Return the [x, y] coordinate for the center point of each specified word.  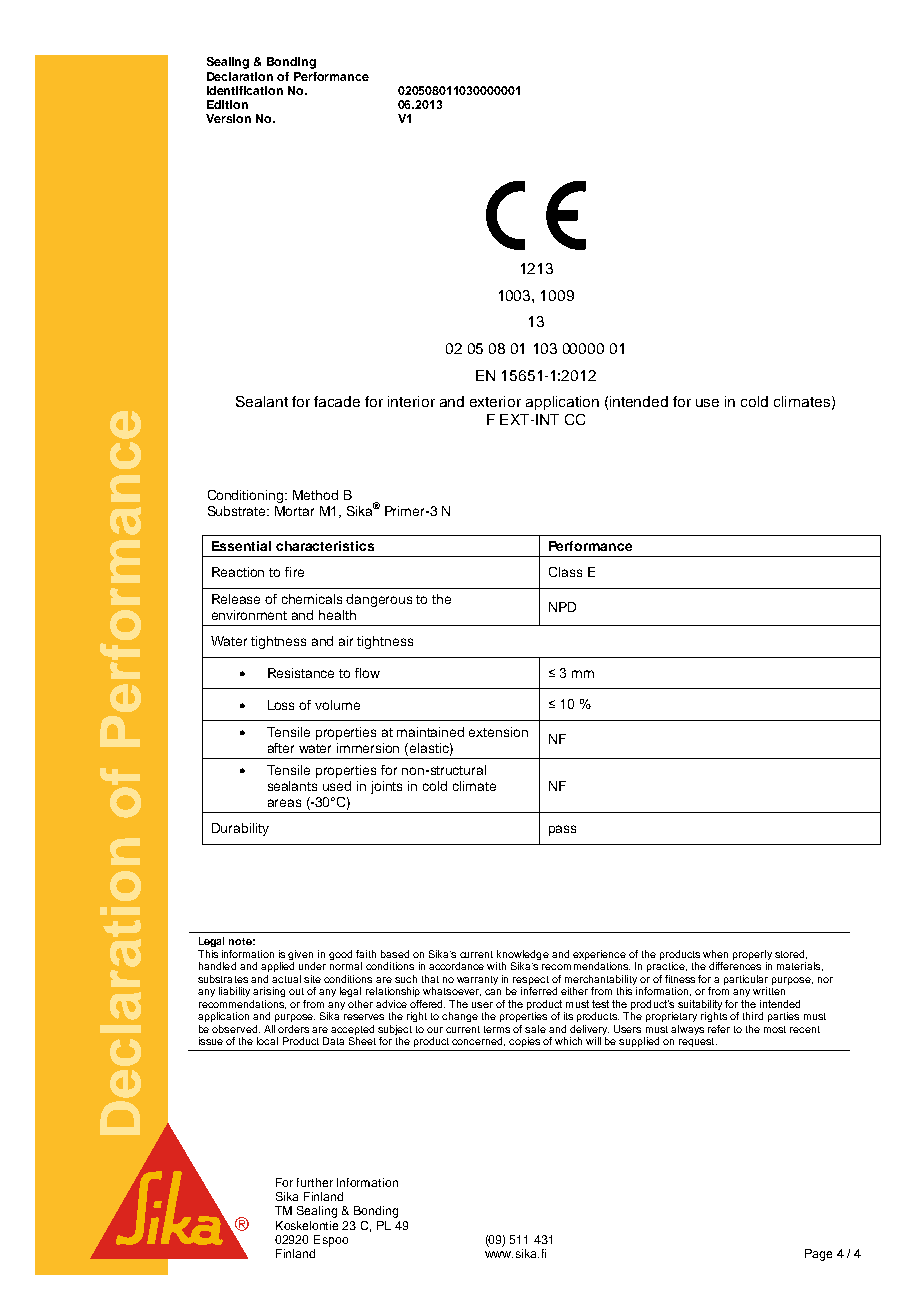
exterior [495, 401]
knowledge [523, 955]
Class [565, 572]
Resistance [301, 673]
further [315, 1182]
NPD [562, 607]
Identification [245, 90]
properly [752, 955]
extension [498, 732]
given [300, 955]
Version [228, 118]
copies [524, 1042]
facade [337, 401]
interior [411, 401]
